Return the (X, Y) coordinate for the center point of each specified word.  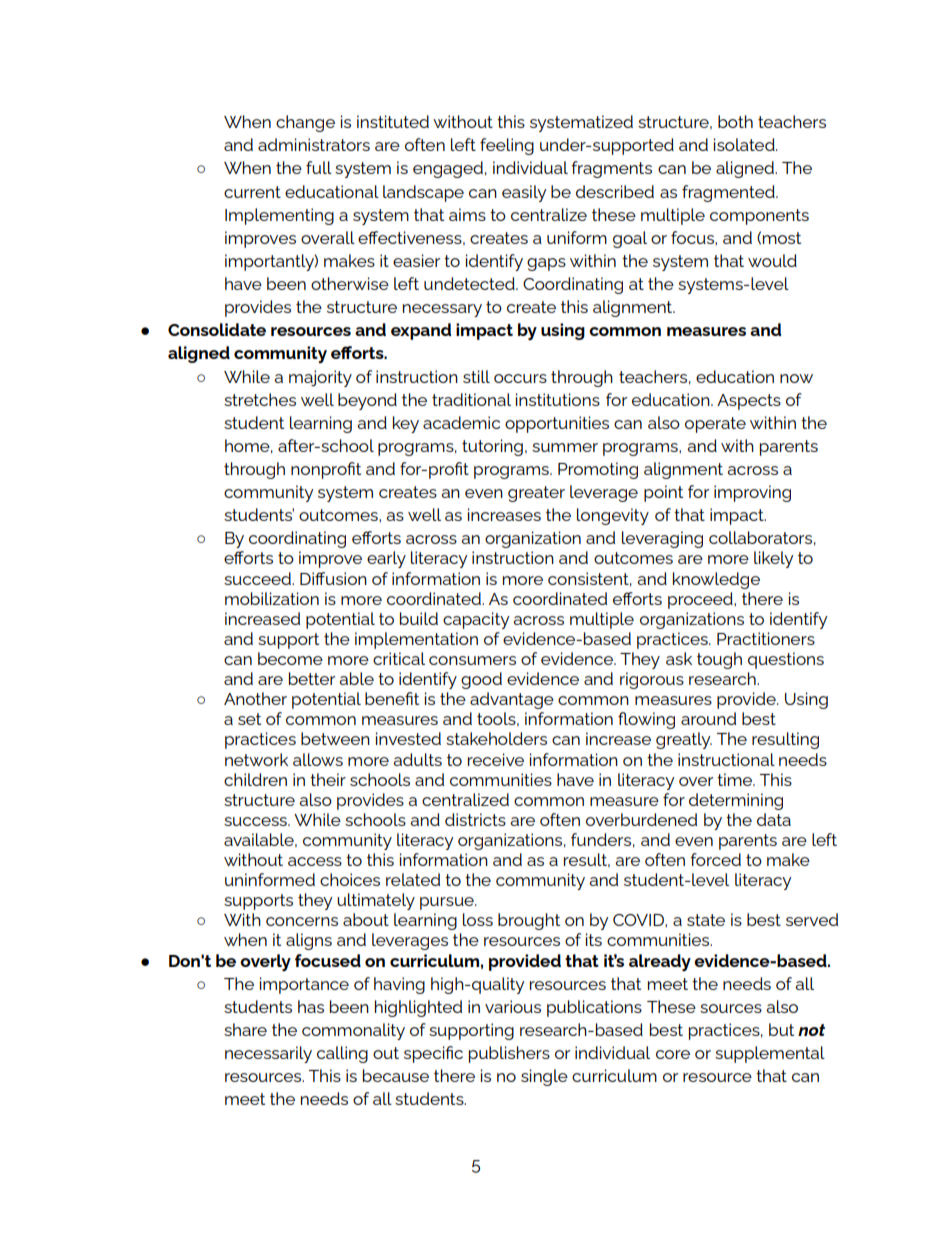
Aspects (749, 402)
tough (719, 660)
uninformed (270, 879)
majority (320, 378)
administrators (314, 144)
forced (715, 859)
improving (752, 493)
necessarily (268, 1054)
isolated (745, 144)
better (312, 678)
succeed (258, 578)
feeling (507, 146)
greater (536, 494)
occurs (520, 378)
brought (529, 921)
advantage (512, 700)
